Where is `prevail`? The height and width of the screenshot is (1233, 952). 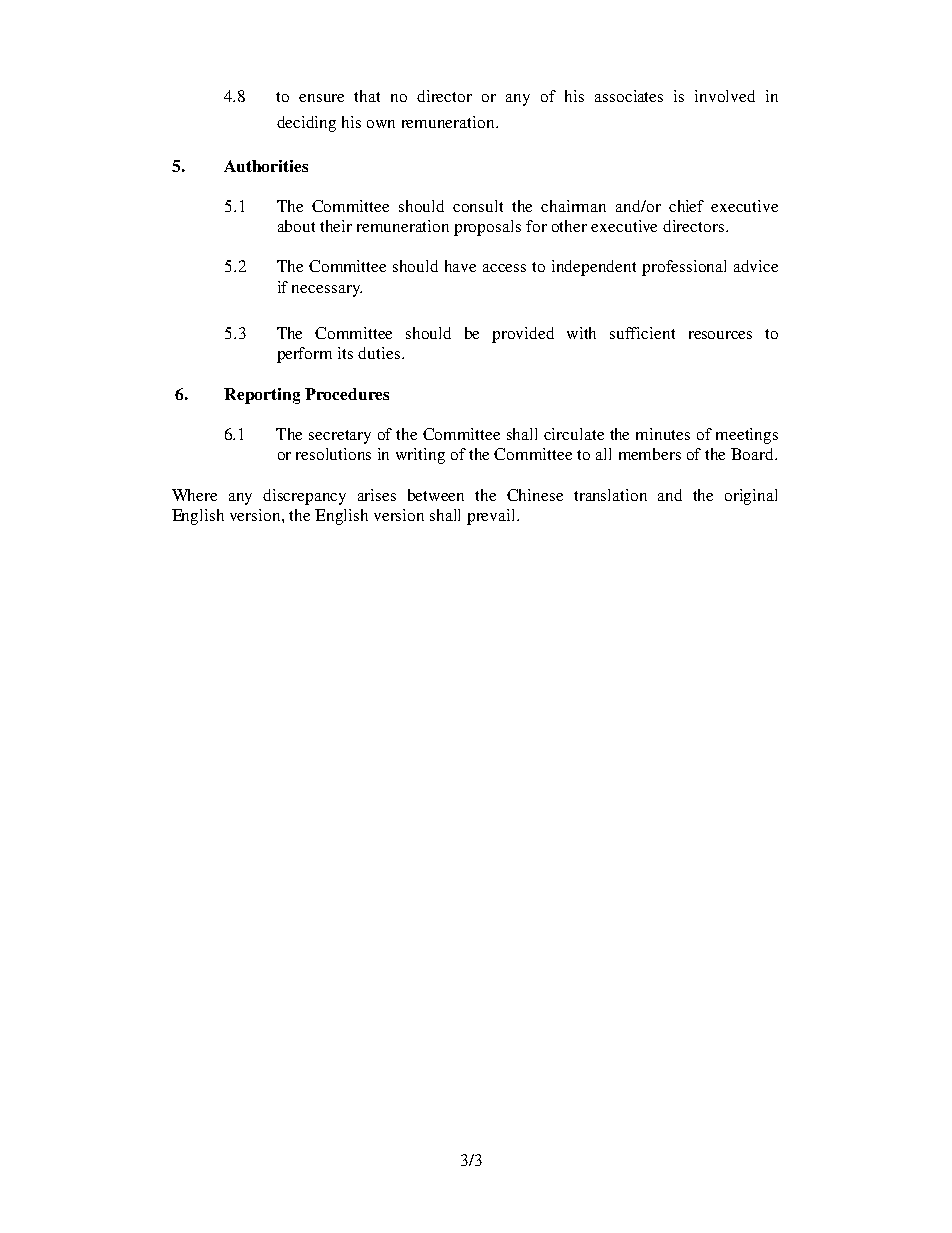 prevail is located at coordinates (493, 517).
